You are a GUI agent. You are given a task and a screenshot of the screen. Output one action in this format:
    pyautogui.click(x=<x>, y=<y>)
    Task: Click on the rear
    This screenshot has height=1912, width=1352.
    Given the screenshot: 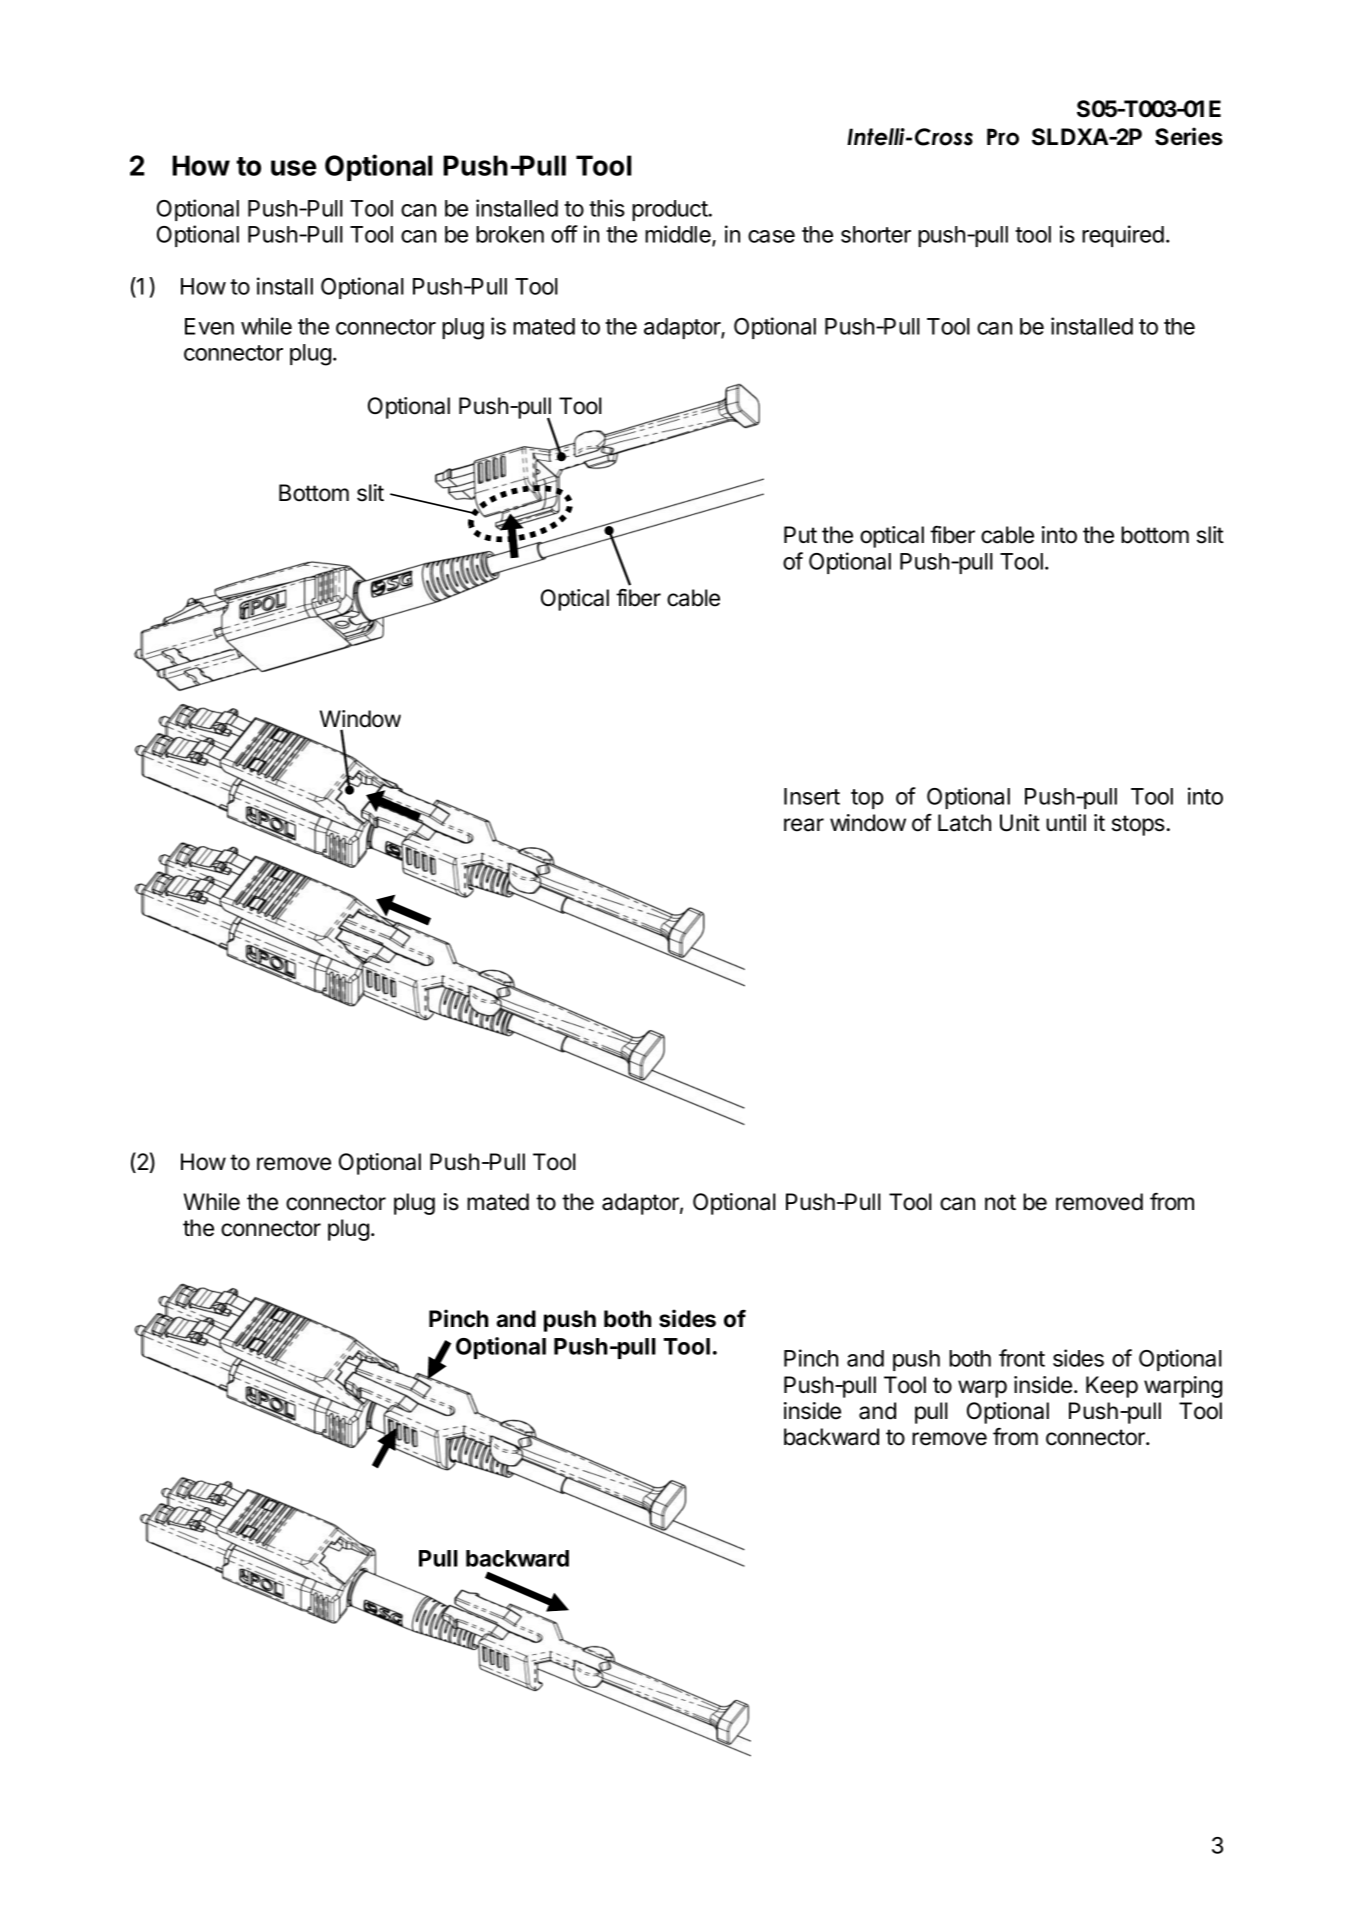 What is the action you would take?
    pyautogui.click(x=804, y=825)
